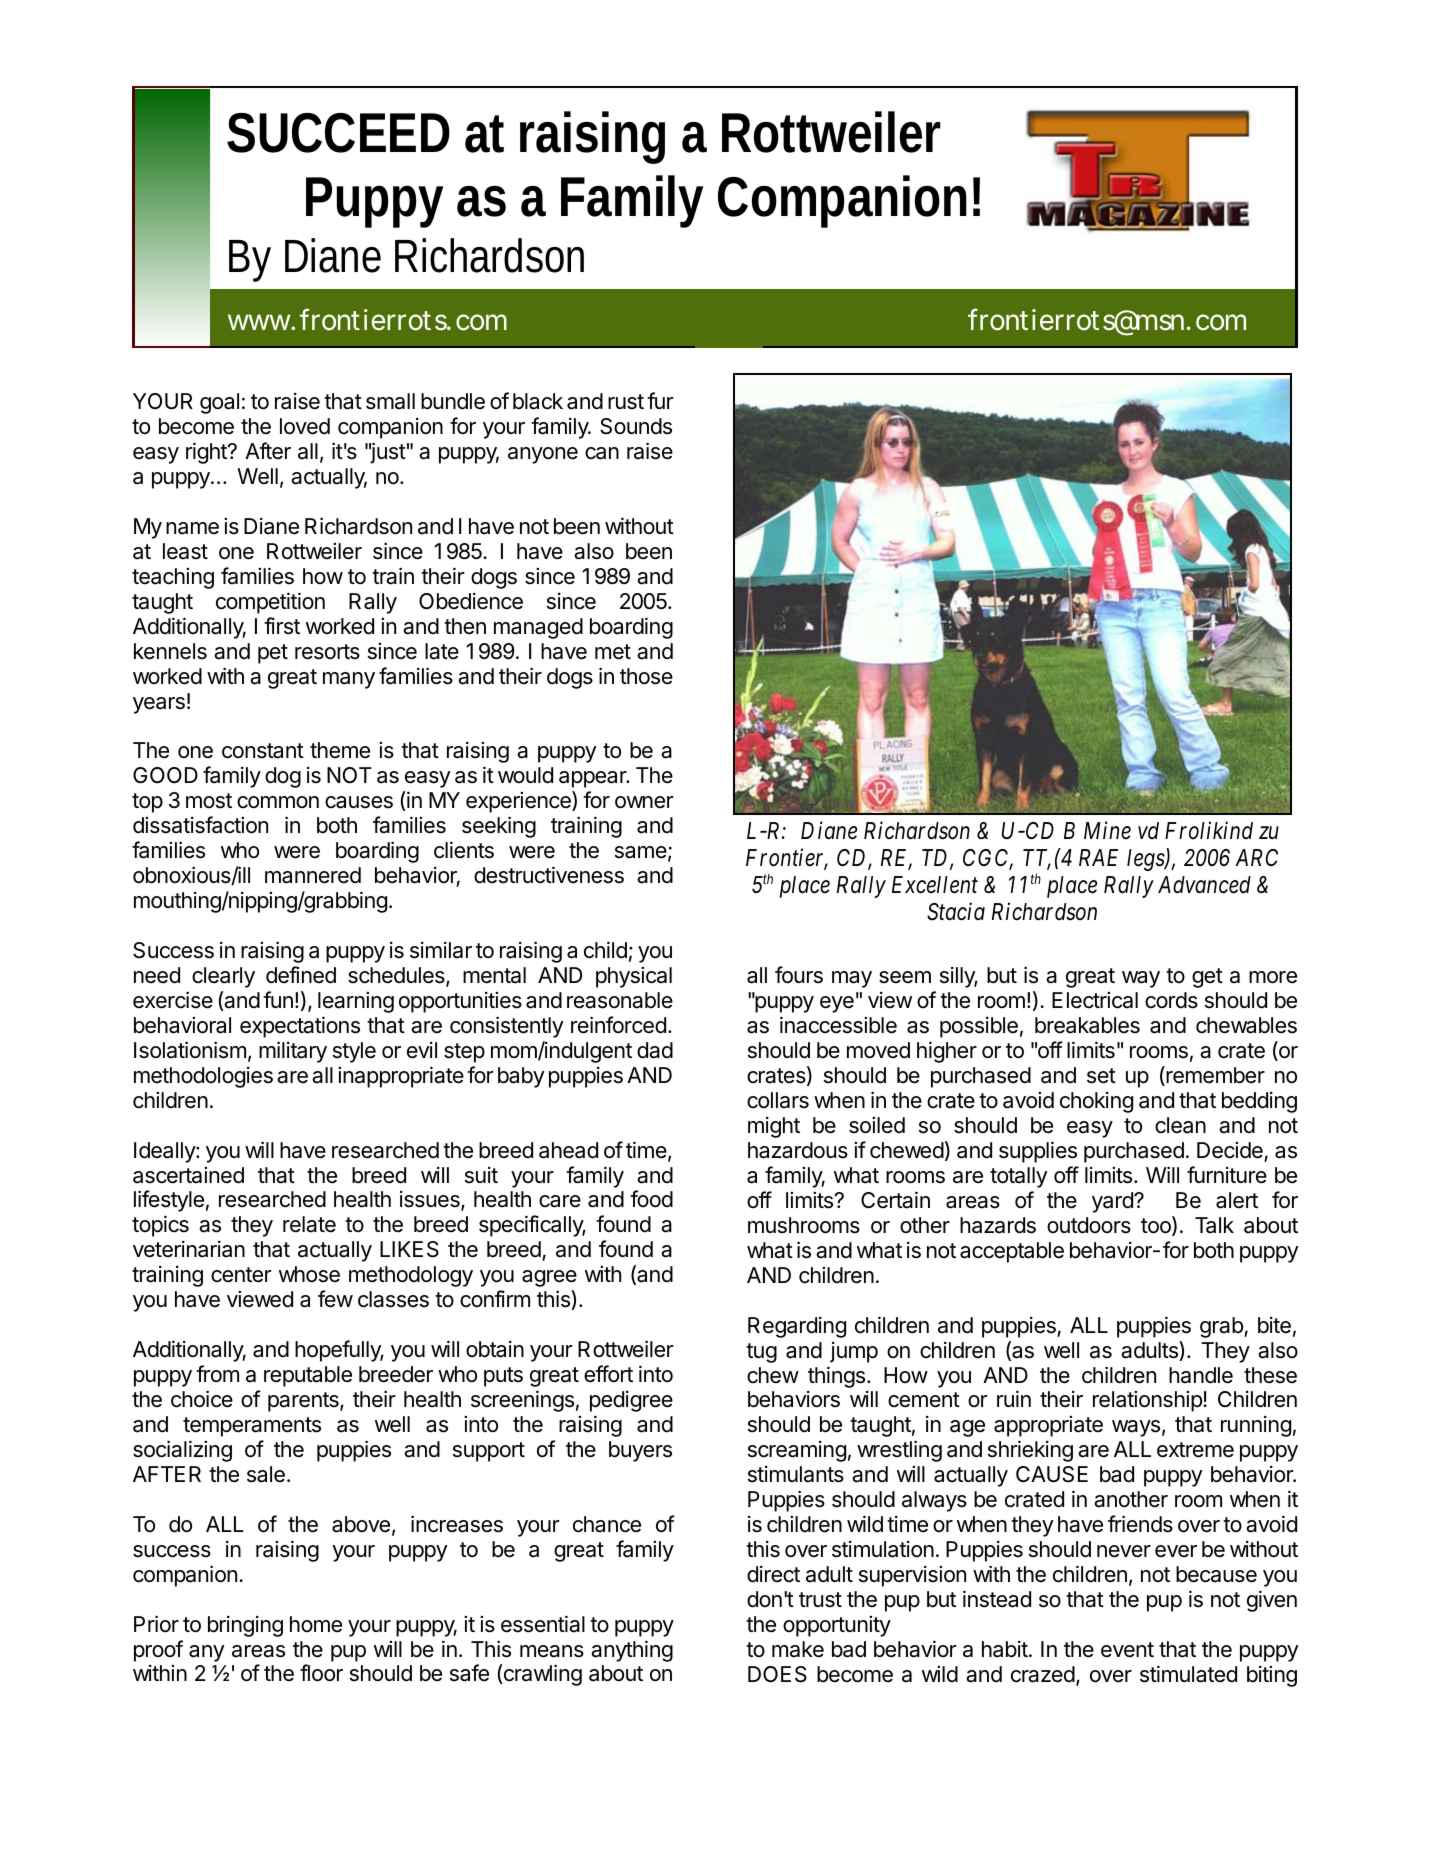 Image resolution: width=1430 pixels, height=1850 pixels. I want to click on can, so click(602, 453).
